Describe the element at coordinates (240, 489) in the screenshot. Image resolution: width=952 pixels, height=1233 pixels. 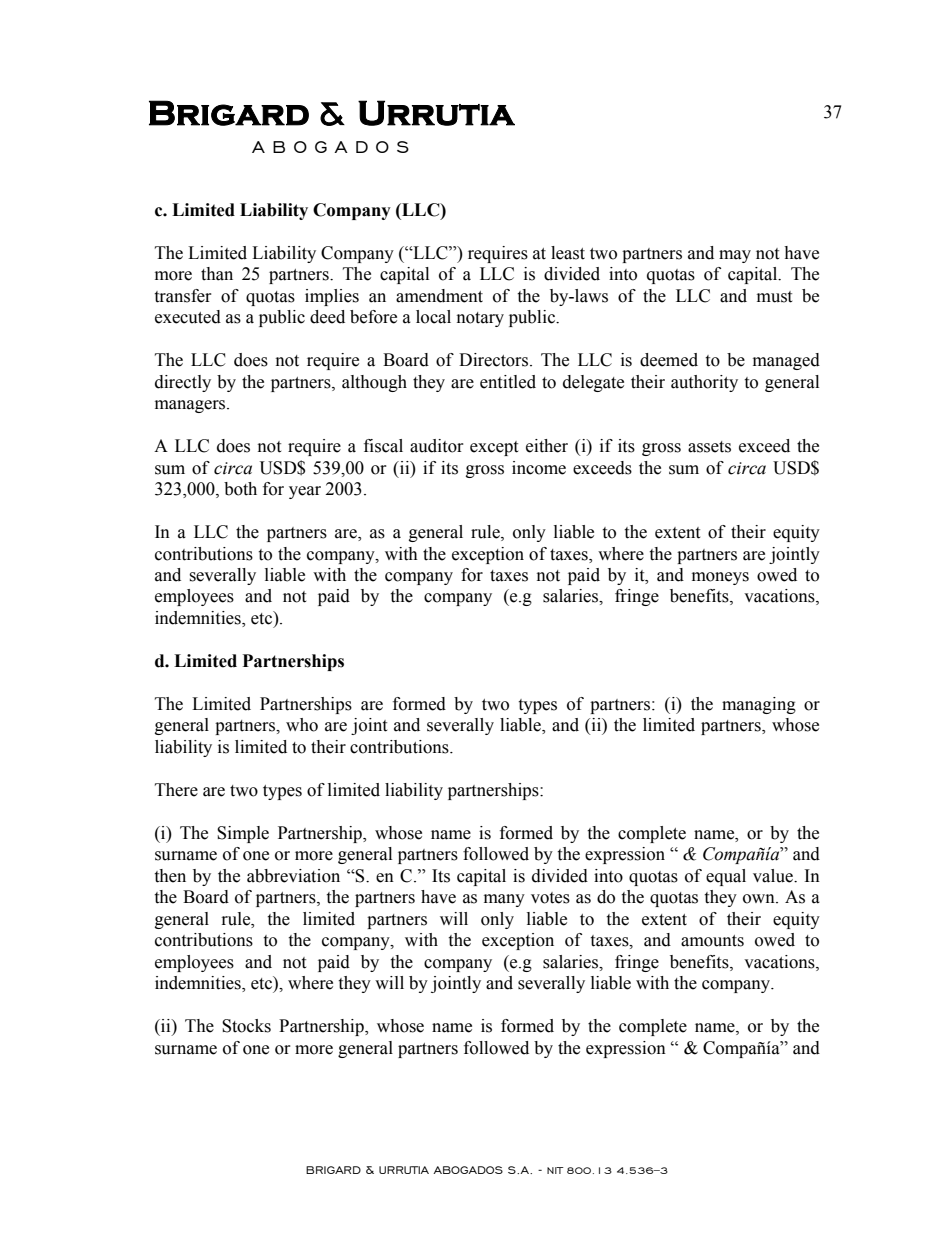
I see `both` at that location.
